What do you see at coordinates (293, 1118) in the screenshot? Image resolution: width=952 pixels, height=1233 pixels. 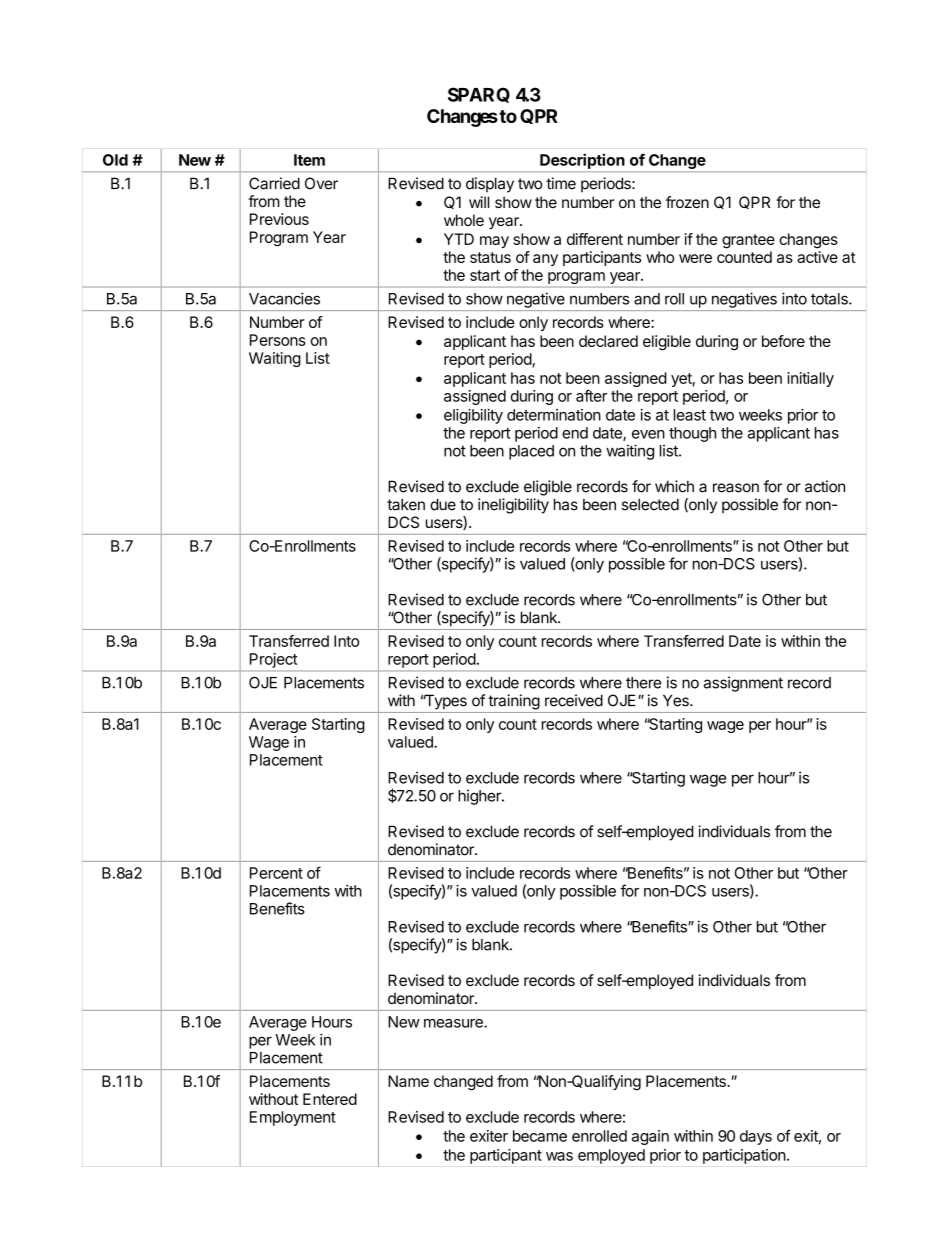 I see `Employment` at bounding box center [293, 1118].
